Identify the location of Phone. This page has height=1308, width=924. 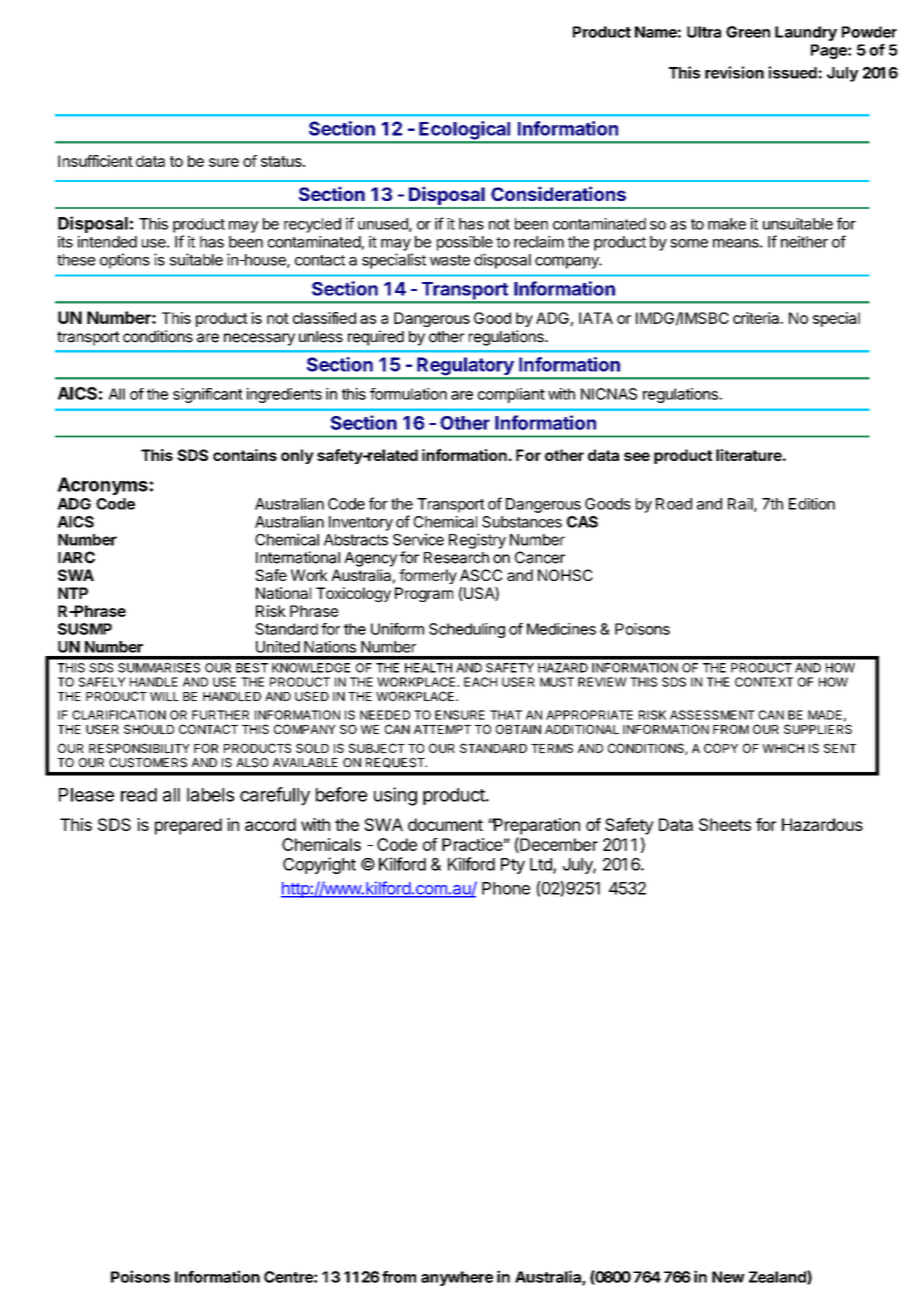
(506, 888).
